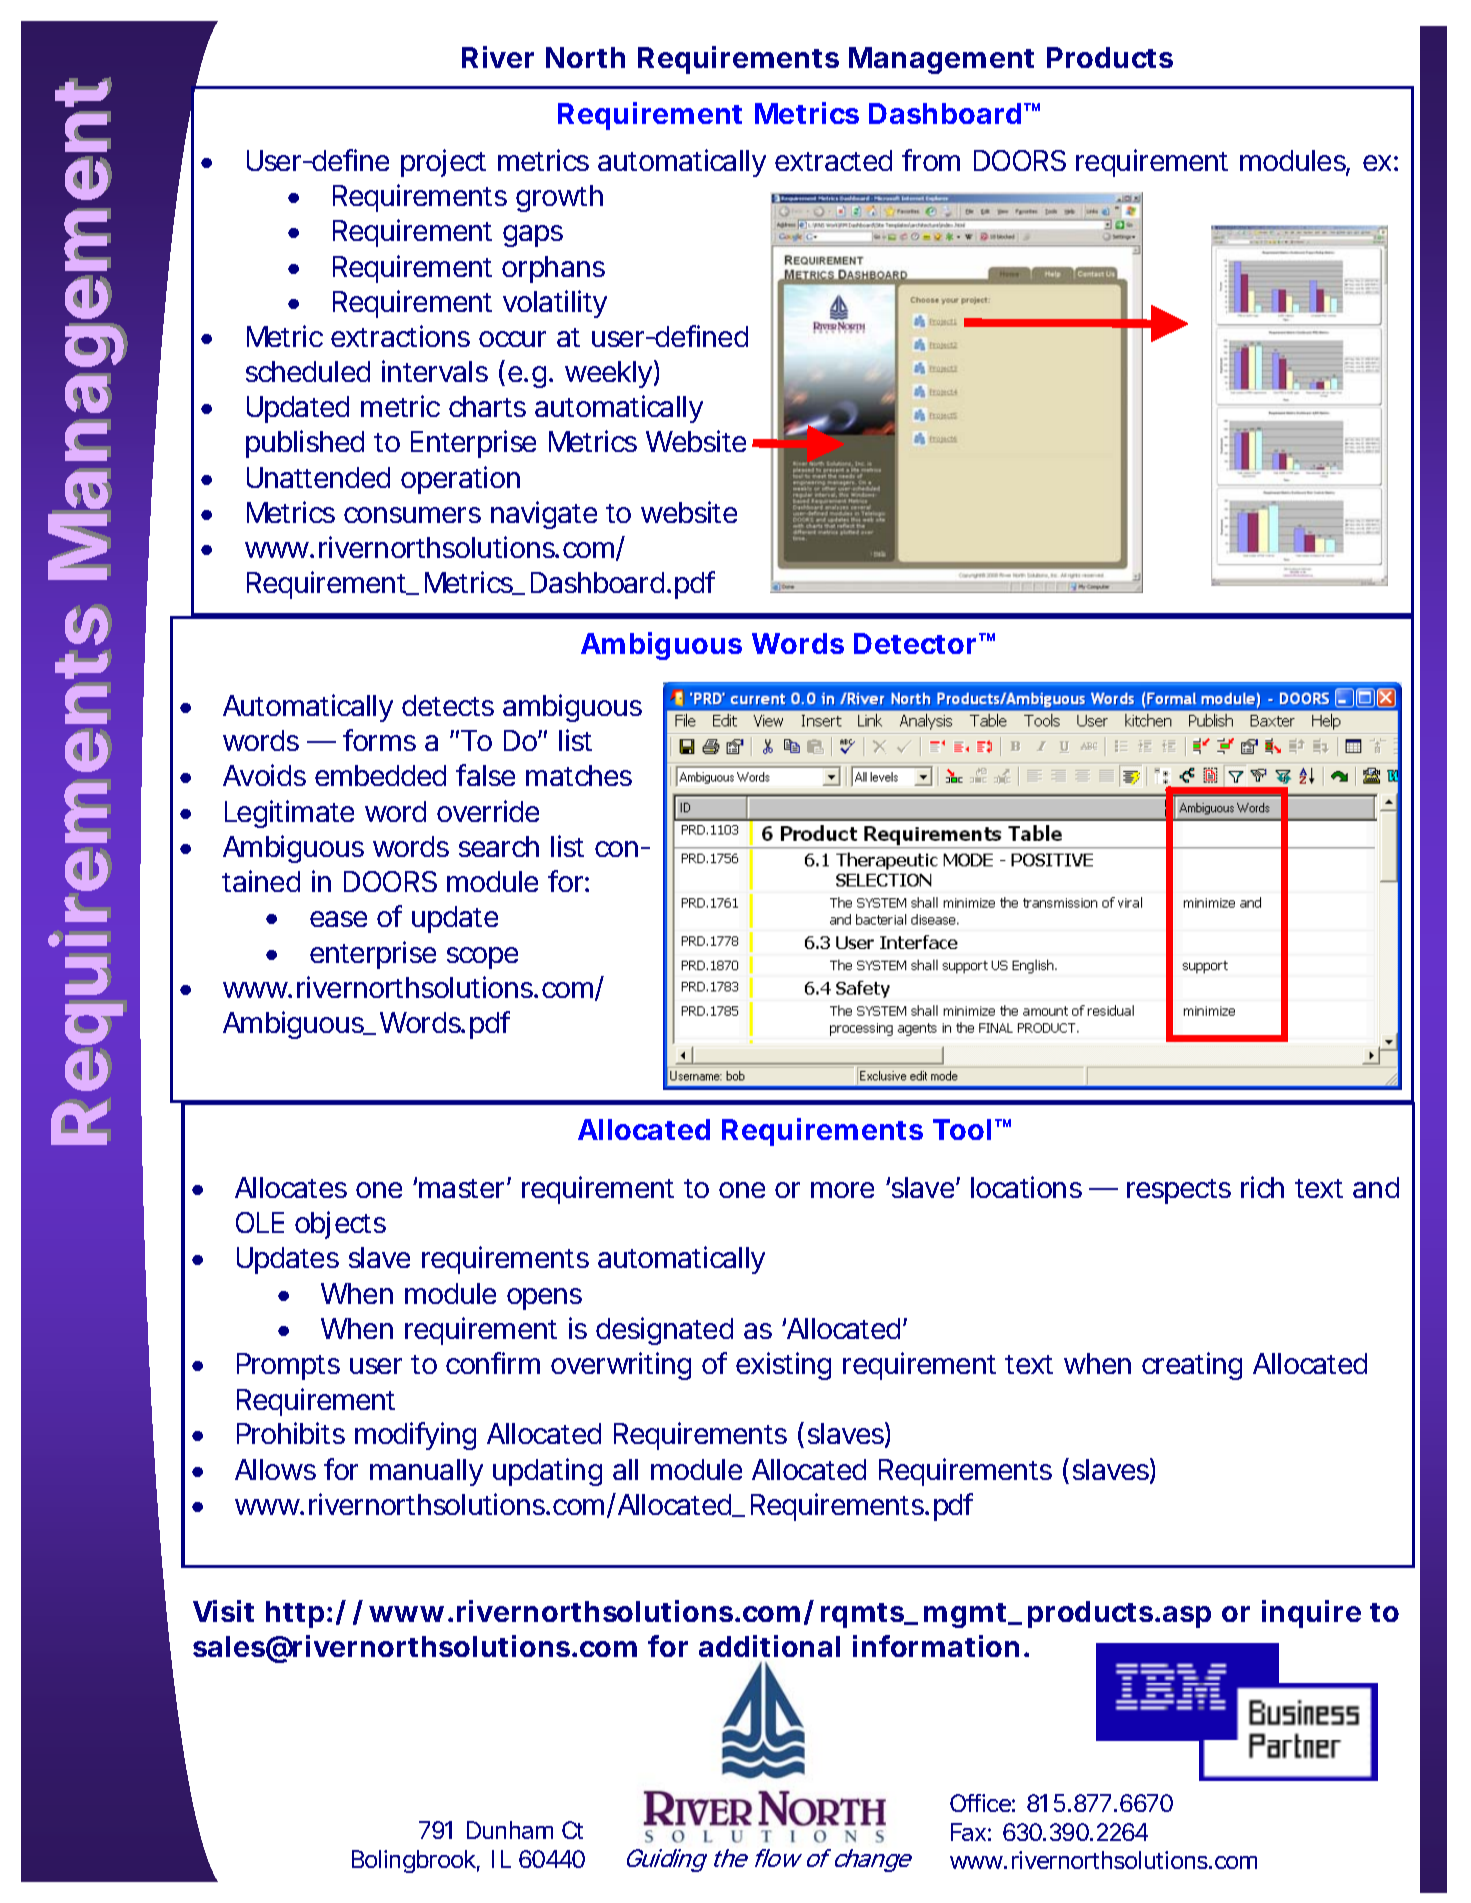 This screenshot has width=1471, height=1903. Describe the element at coordinates (931, 160) in the screenshot. I see `from` at that location.
